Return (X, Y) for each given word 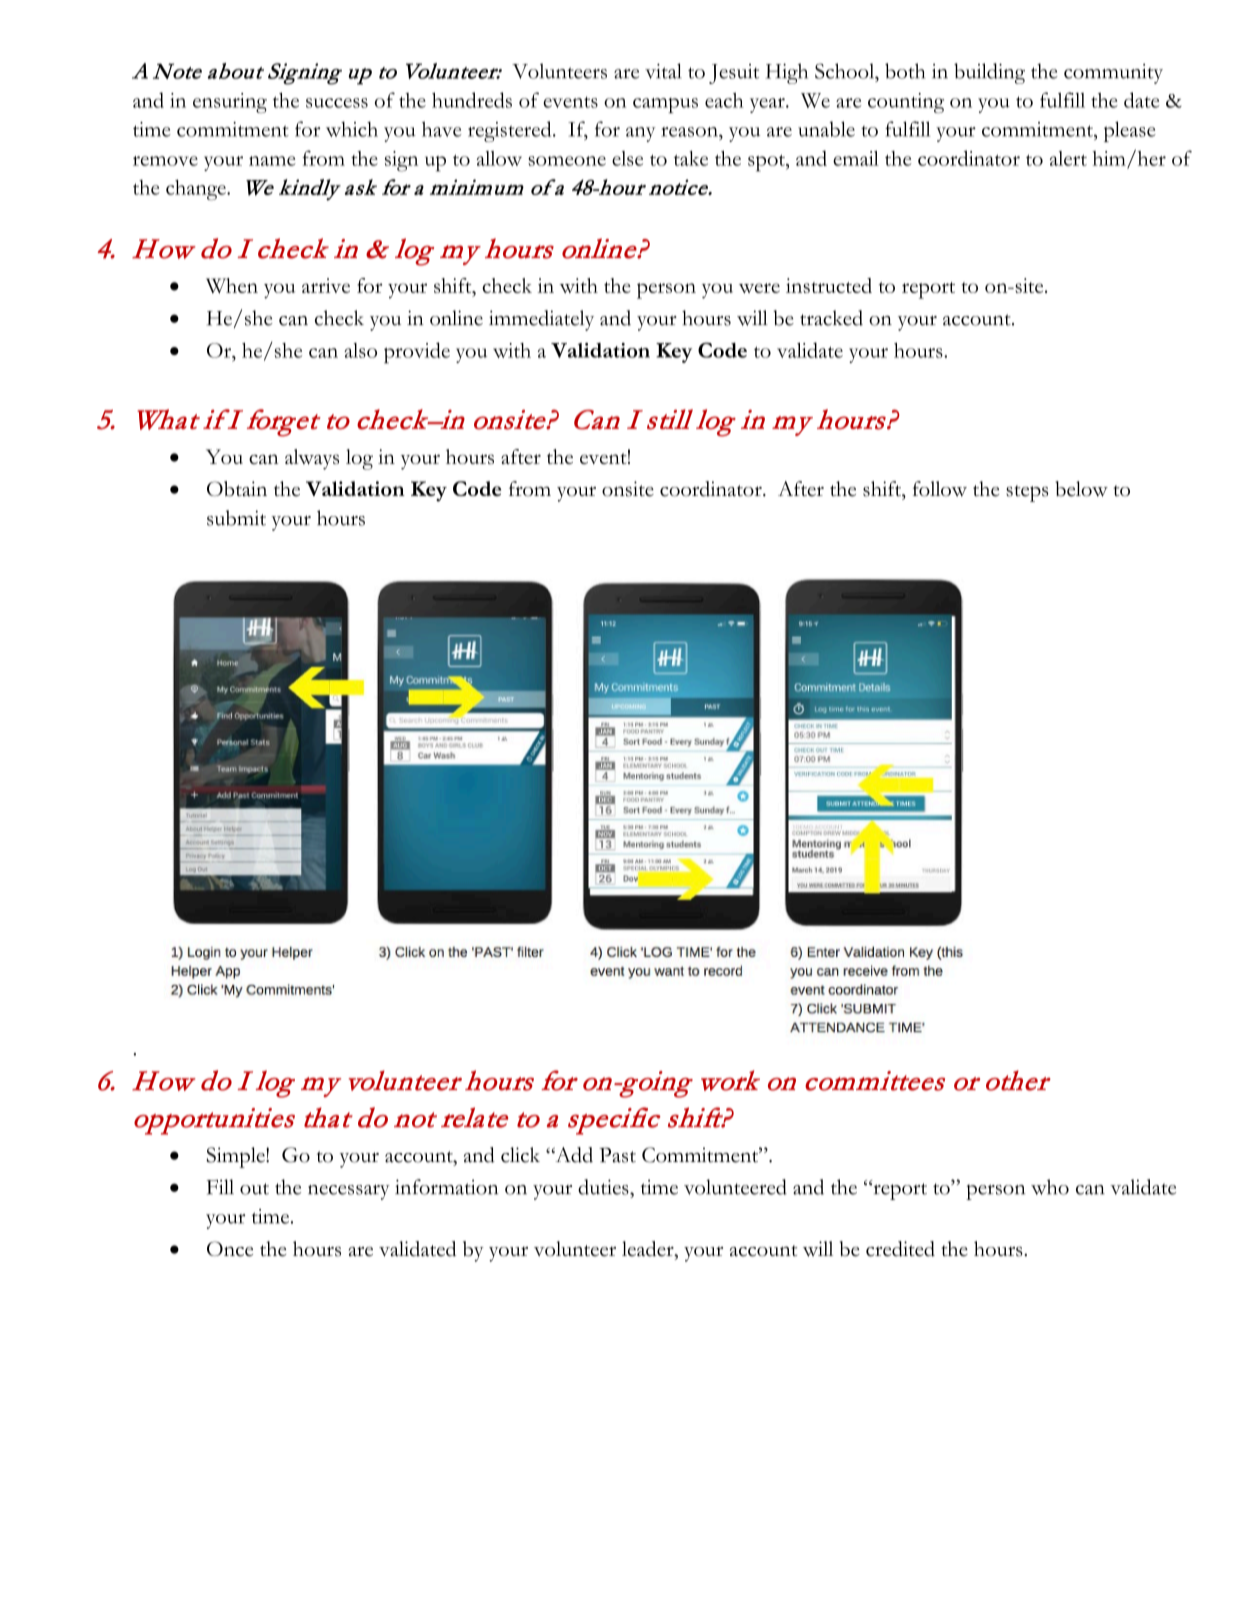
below (1081, 489)
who (1050, 1187)
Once (230, 1249)
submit (236, 518)
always (312, 459)
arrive (326, 285)
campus (665, 105)
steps (1027, 493)
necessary (349, 1192)
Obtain (237, 489)
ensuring (230, 103)
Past (617, 1155)
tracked (831, 318)
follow (940, 489)
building (989, 73)
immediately (541, 320)
